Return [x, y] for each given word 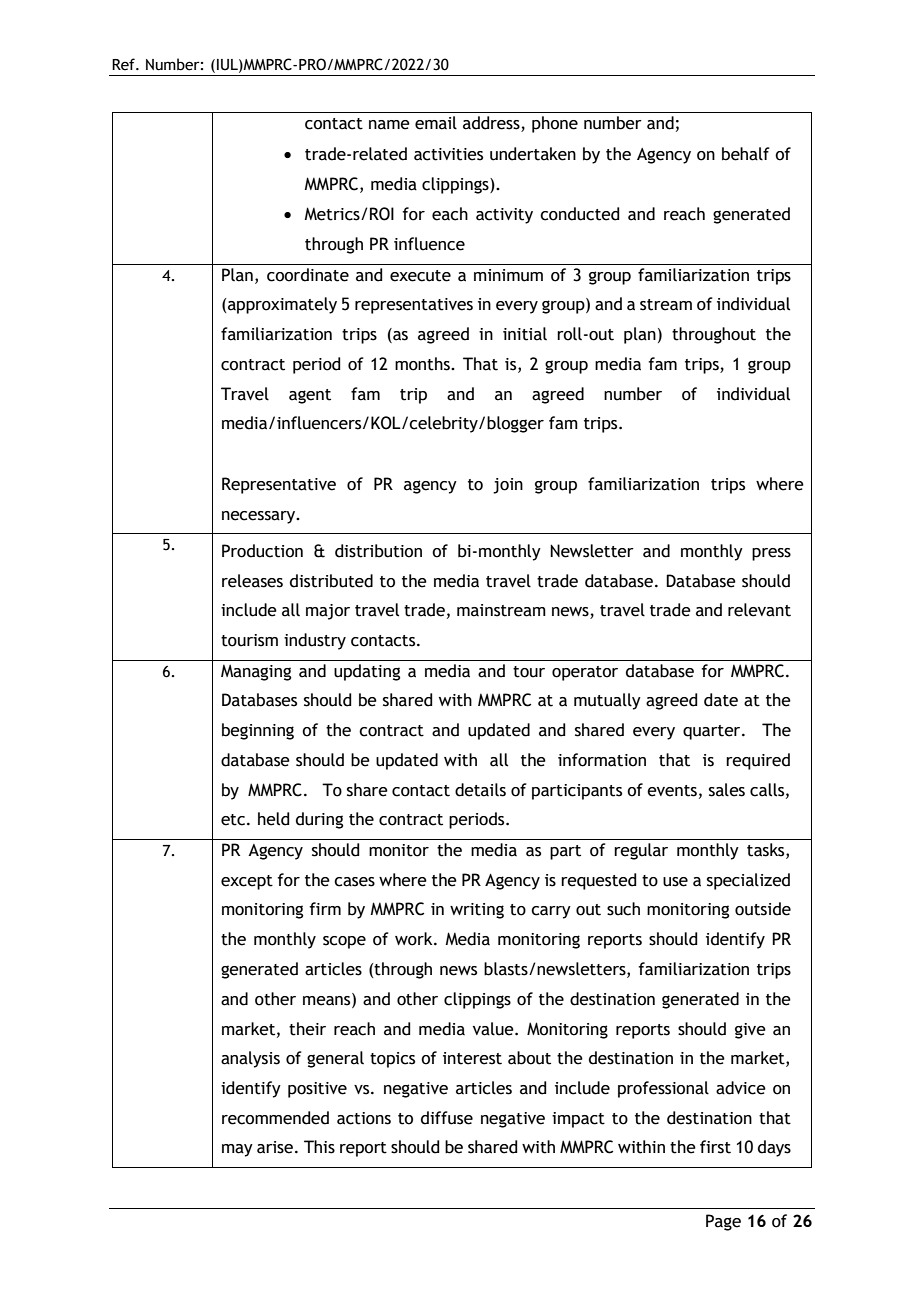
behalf [746, 154]
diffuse [447, 1118]
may [237, 1150]
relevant [759, 610]
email [436, 123]
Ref [124, 64]
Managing [256, 672]
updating [367, 672]
